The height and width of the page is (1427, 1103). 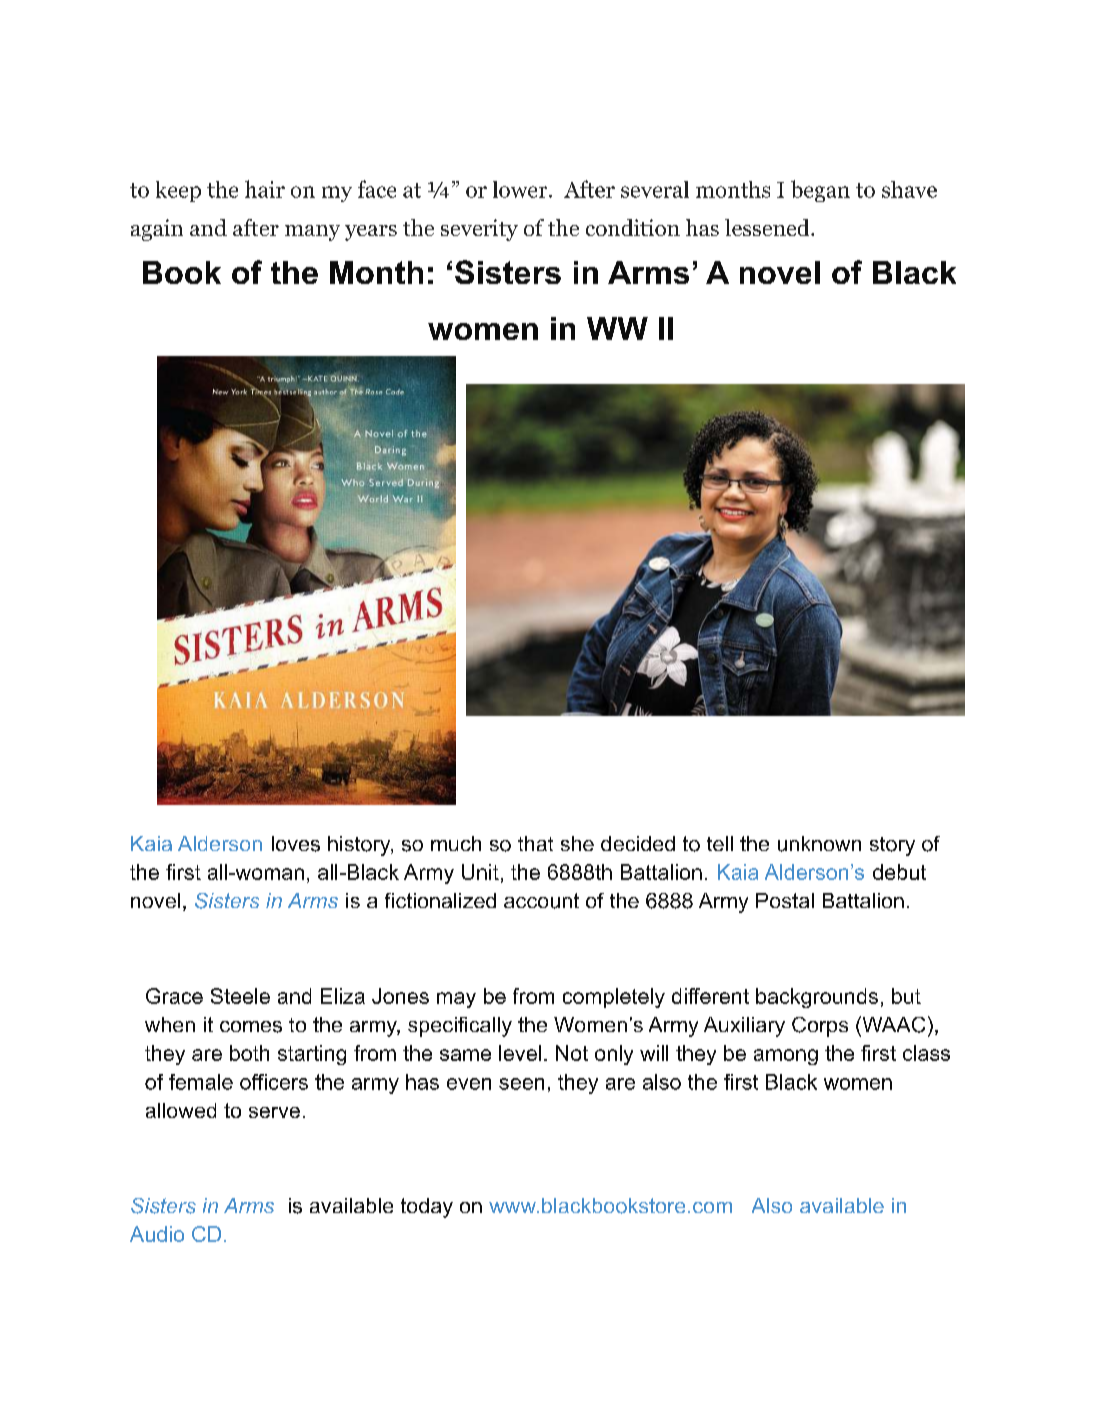 I want to click on unknown, so click(x=819, y=844).
